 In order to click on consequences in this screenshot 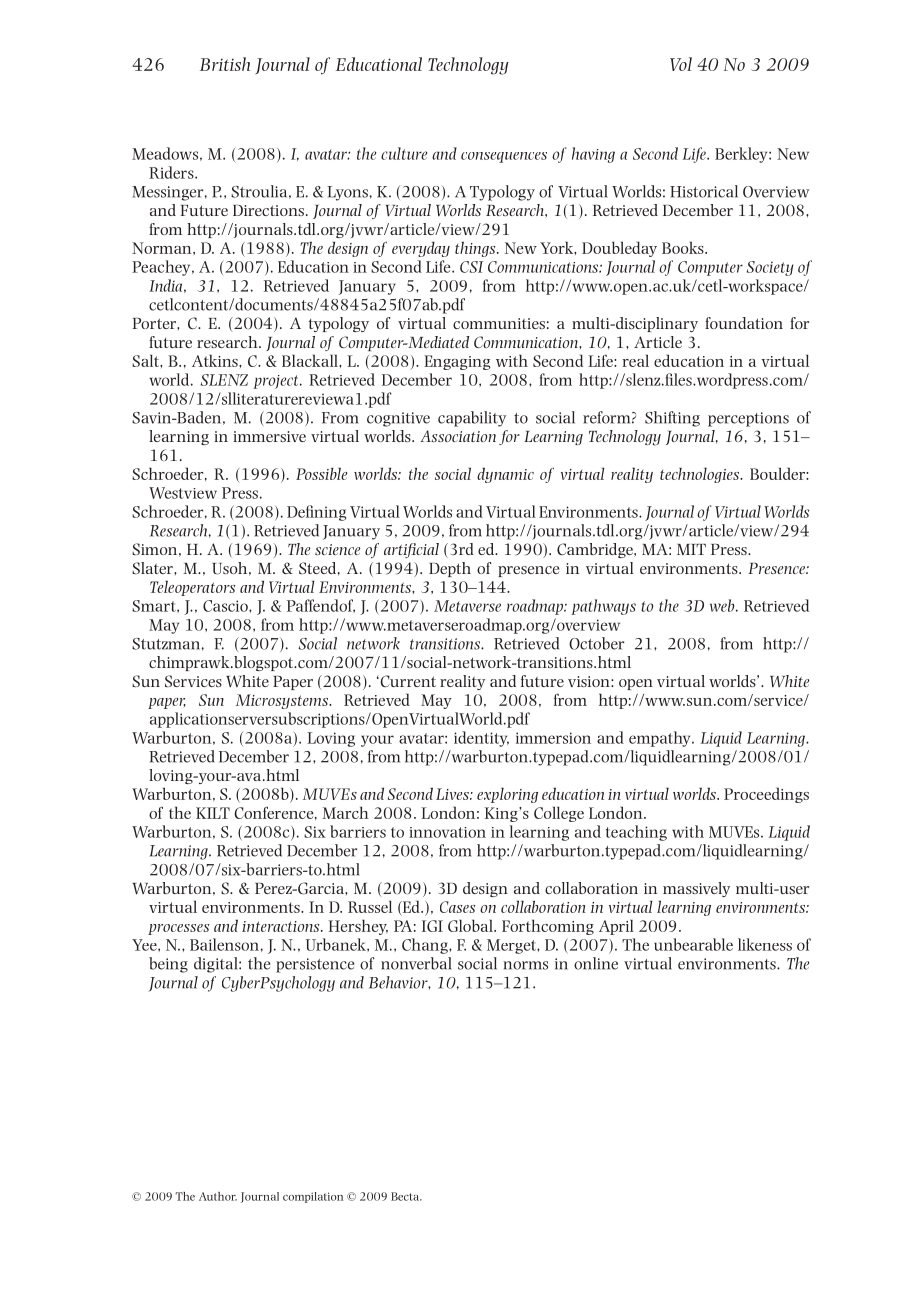, I will do `click(504, 157)`.
